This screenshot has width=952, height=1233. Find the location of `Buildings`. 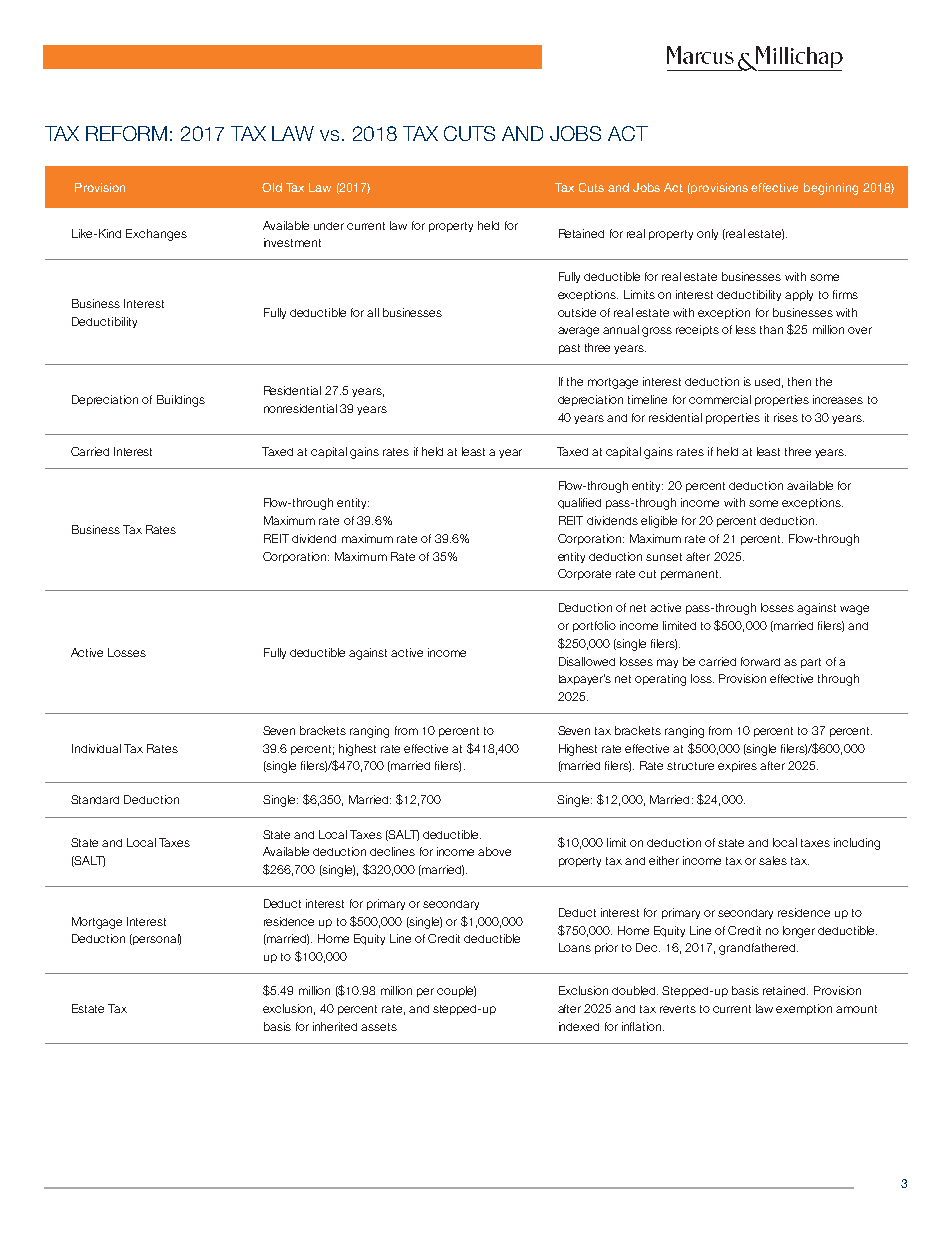

Buildings is located at coordinates (181, 401).
